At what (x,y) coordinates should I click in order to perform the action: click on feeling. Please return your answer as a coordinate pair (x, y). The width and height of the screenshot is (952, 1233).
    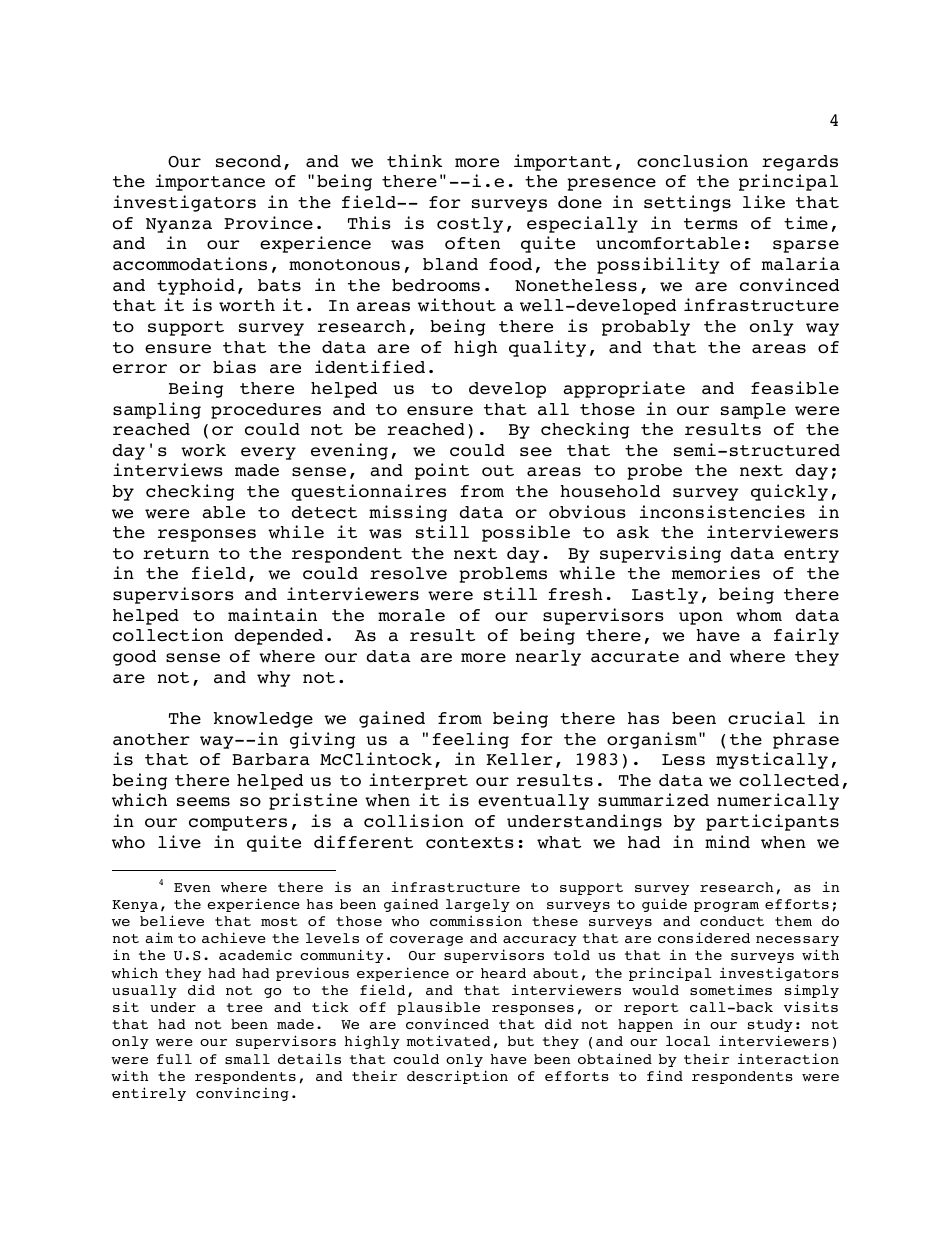
    Looking at the image, I should click on (471, 740).
